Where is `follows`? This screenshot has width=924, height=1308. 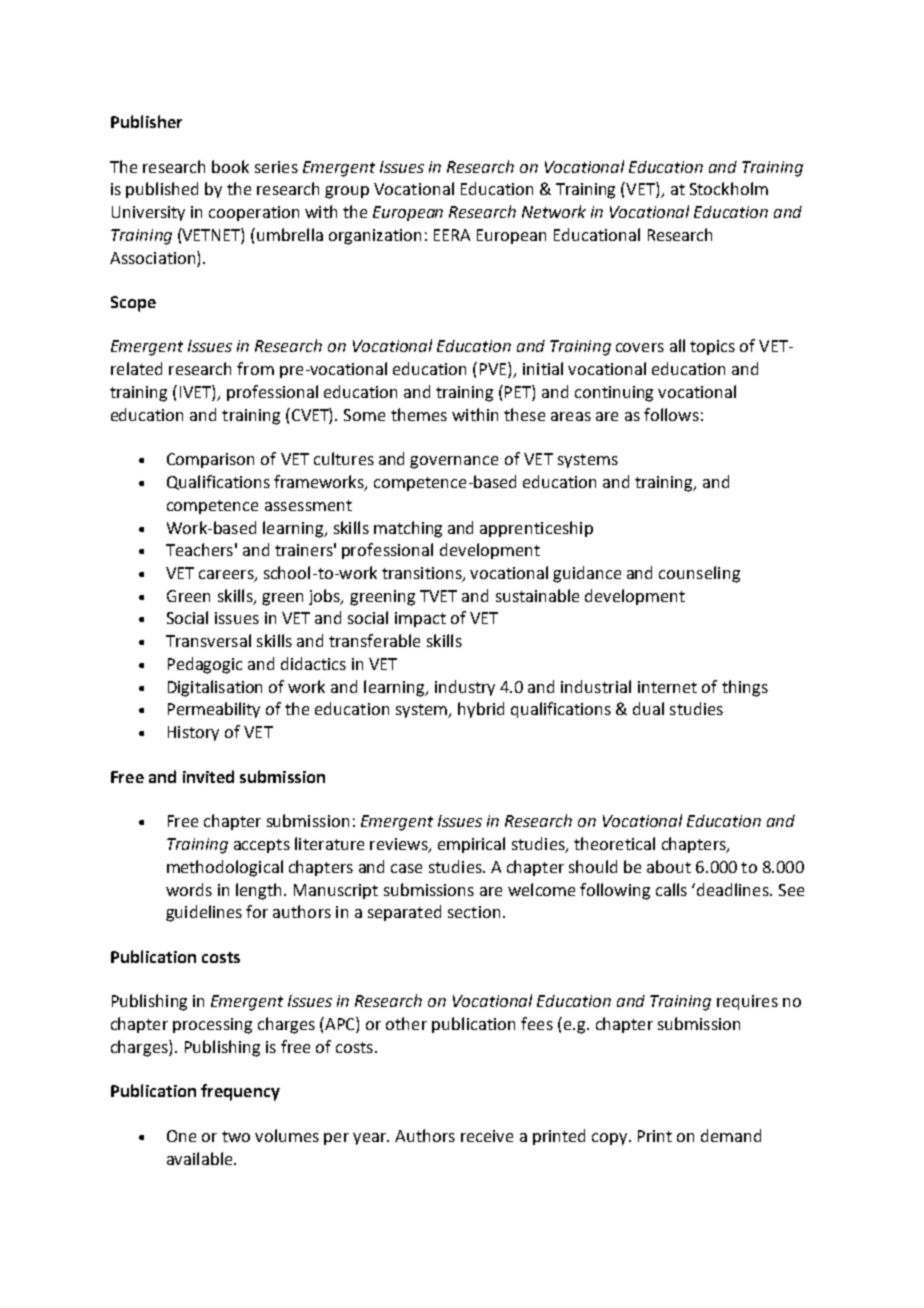 follows is located at coordinates (671, 414).
